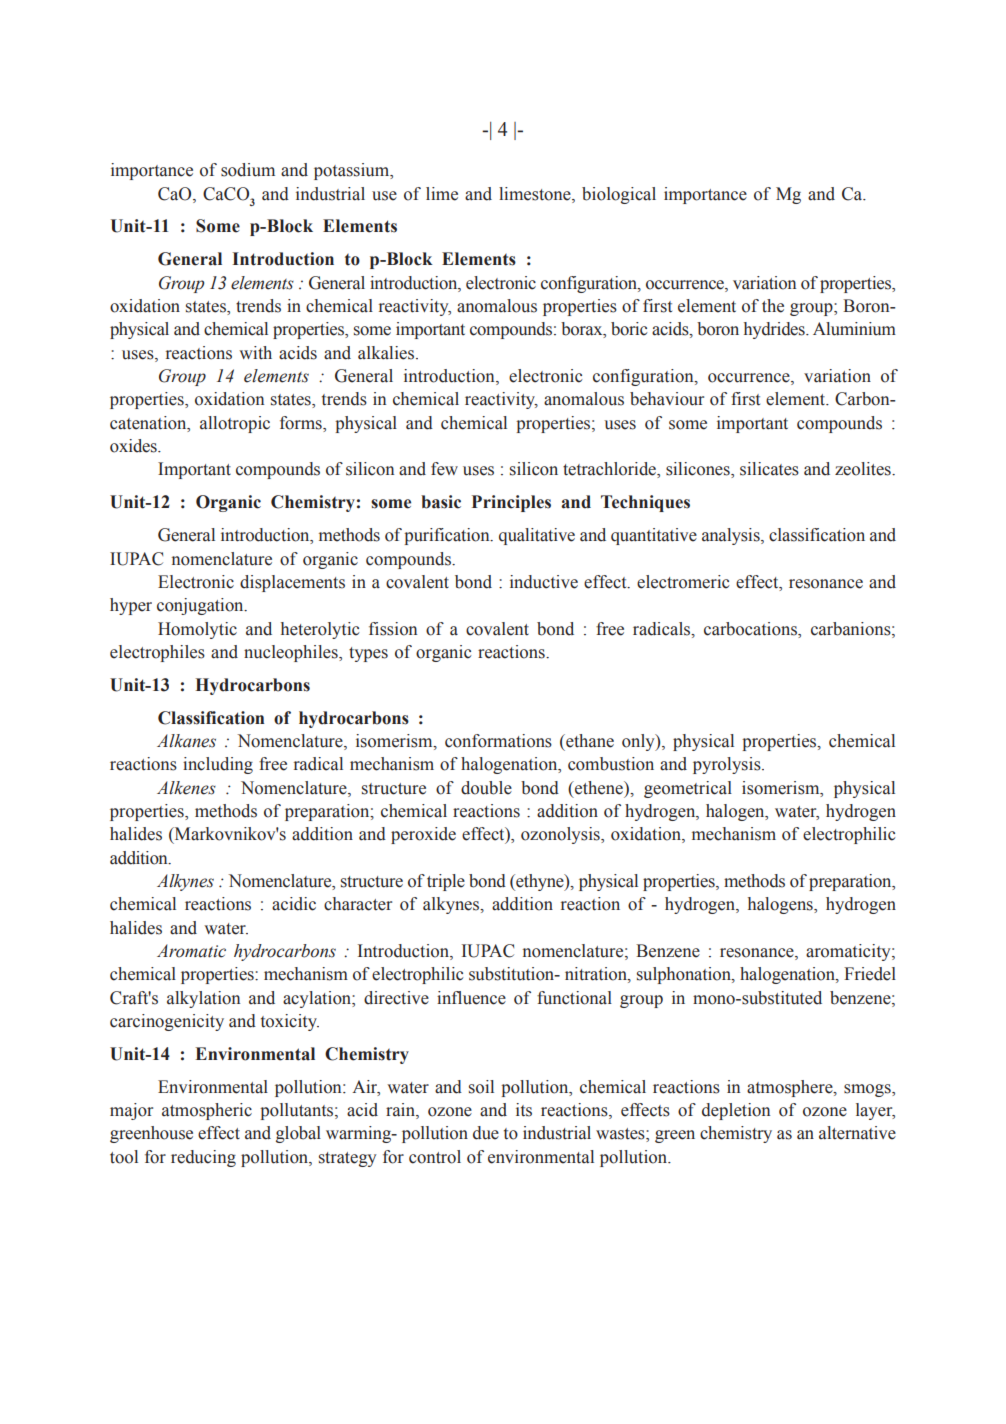 The width and height of the image is (1006, 1424). Describe the element at coordinates (207, 1111) in the image. I see `atmospheric` at that location.
